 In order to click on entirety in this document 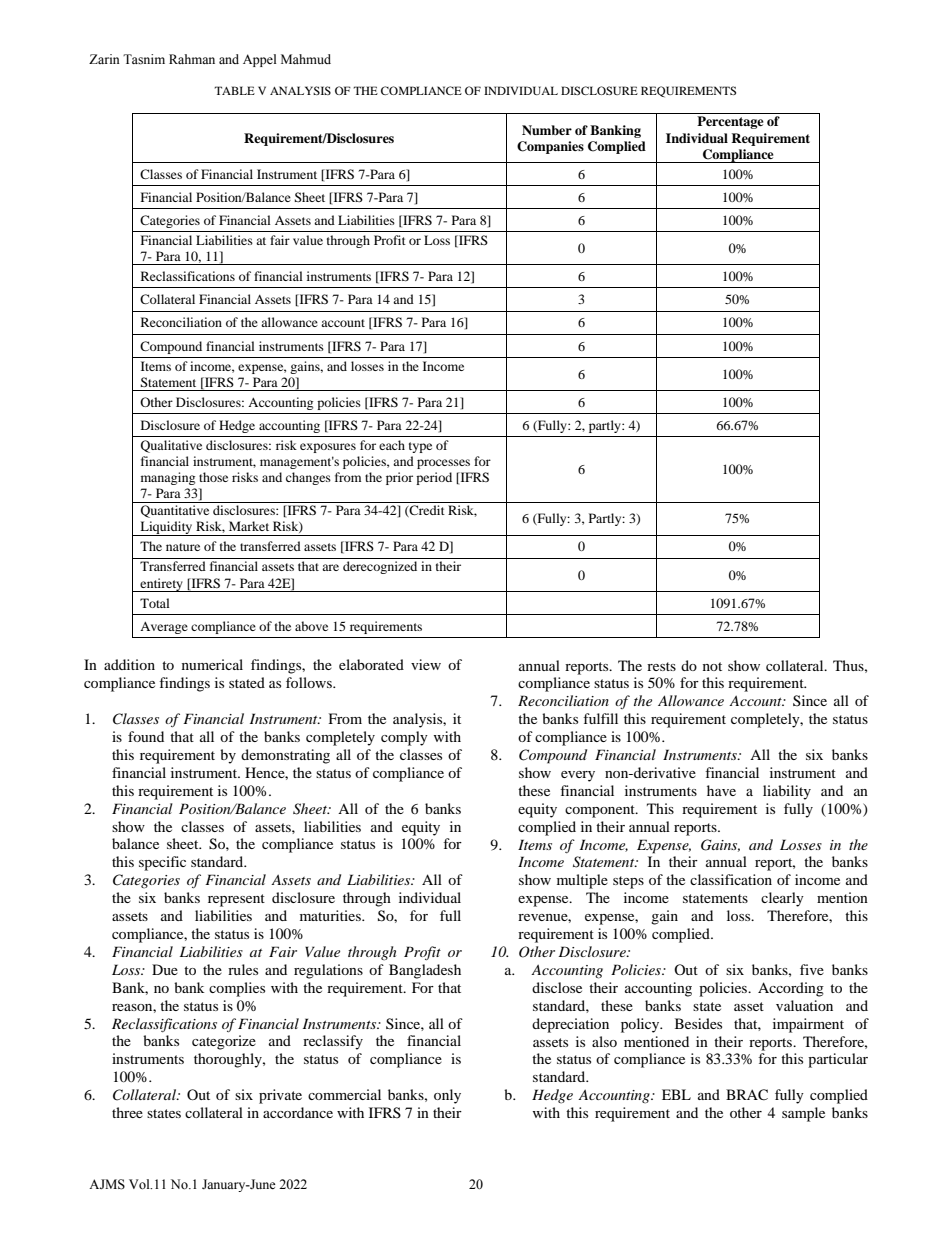, I will do `click(161, 585)`.
